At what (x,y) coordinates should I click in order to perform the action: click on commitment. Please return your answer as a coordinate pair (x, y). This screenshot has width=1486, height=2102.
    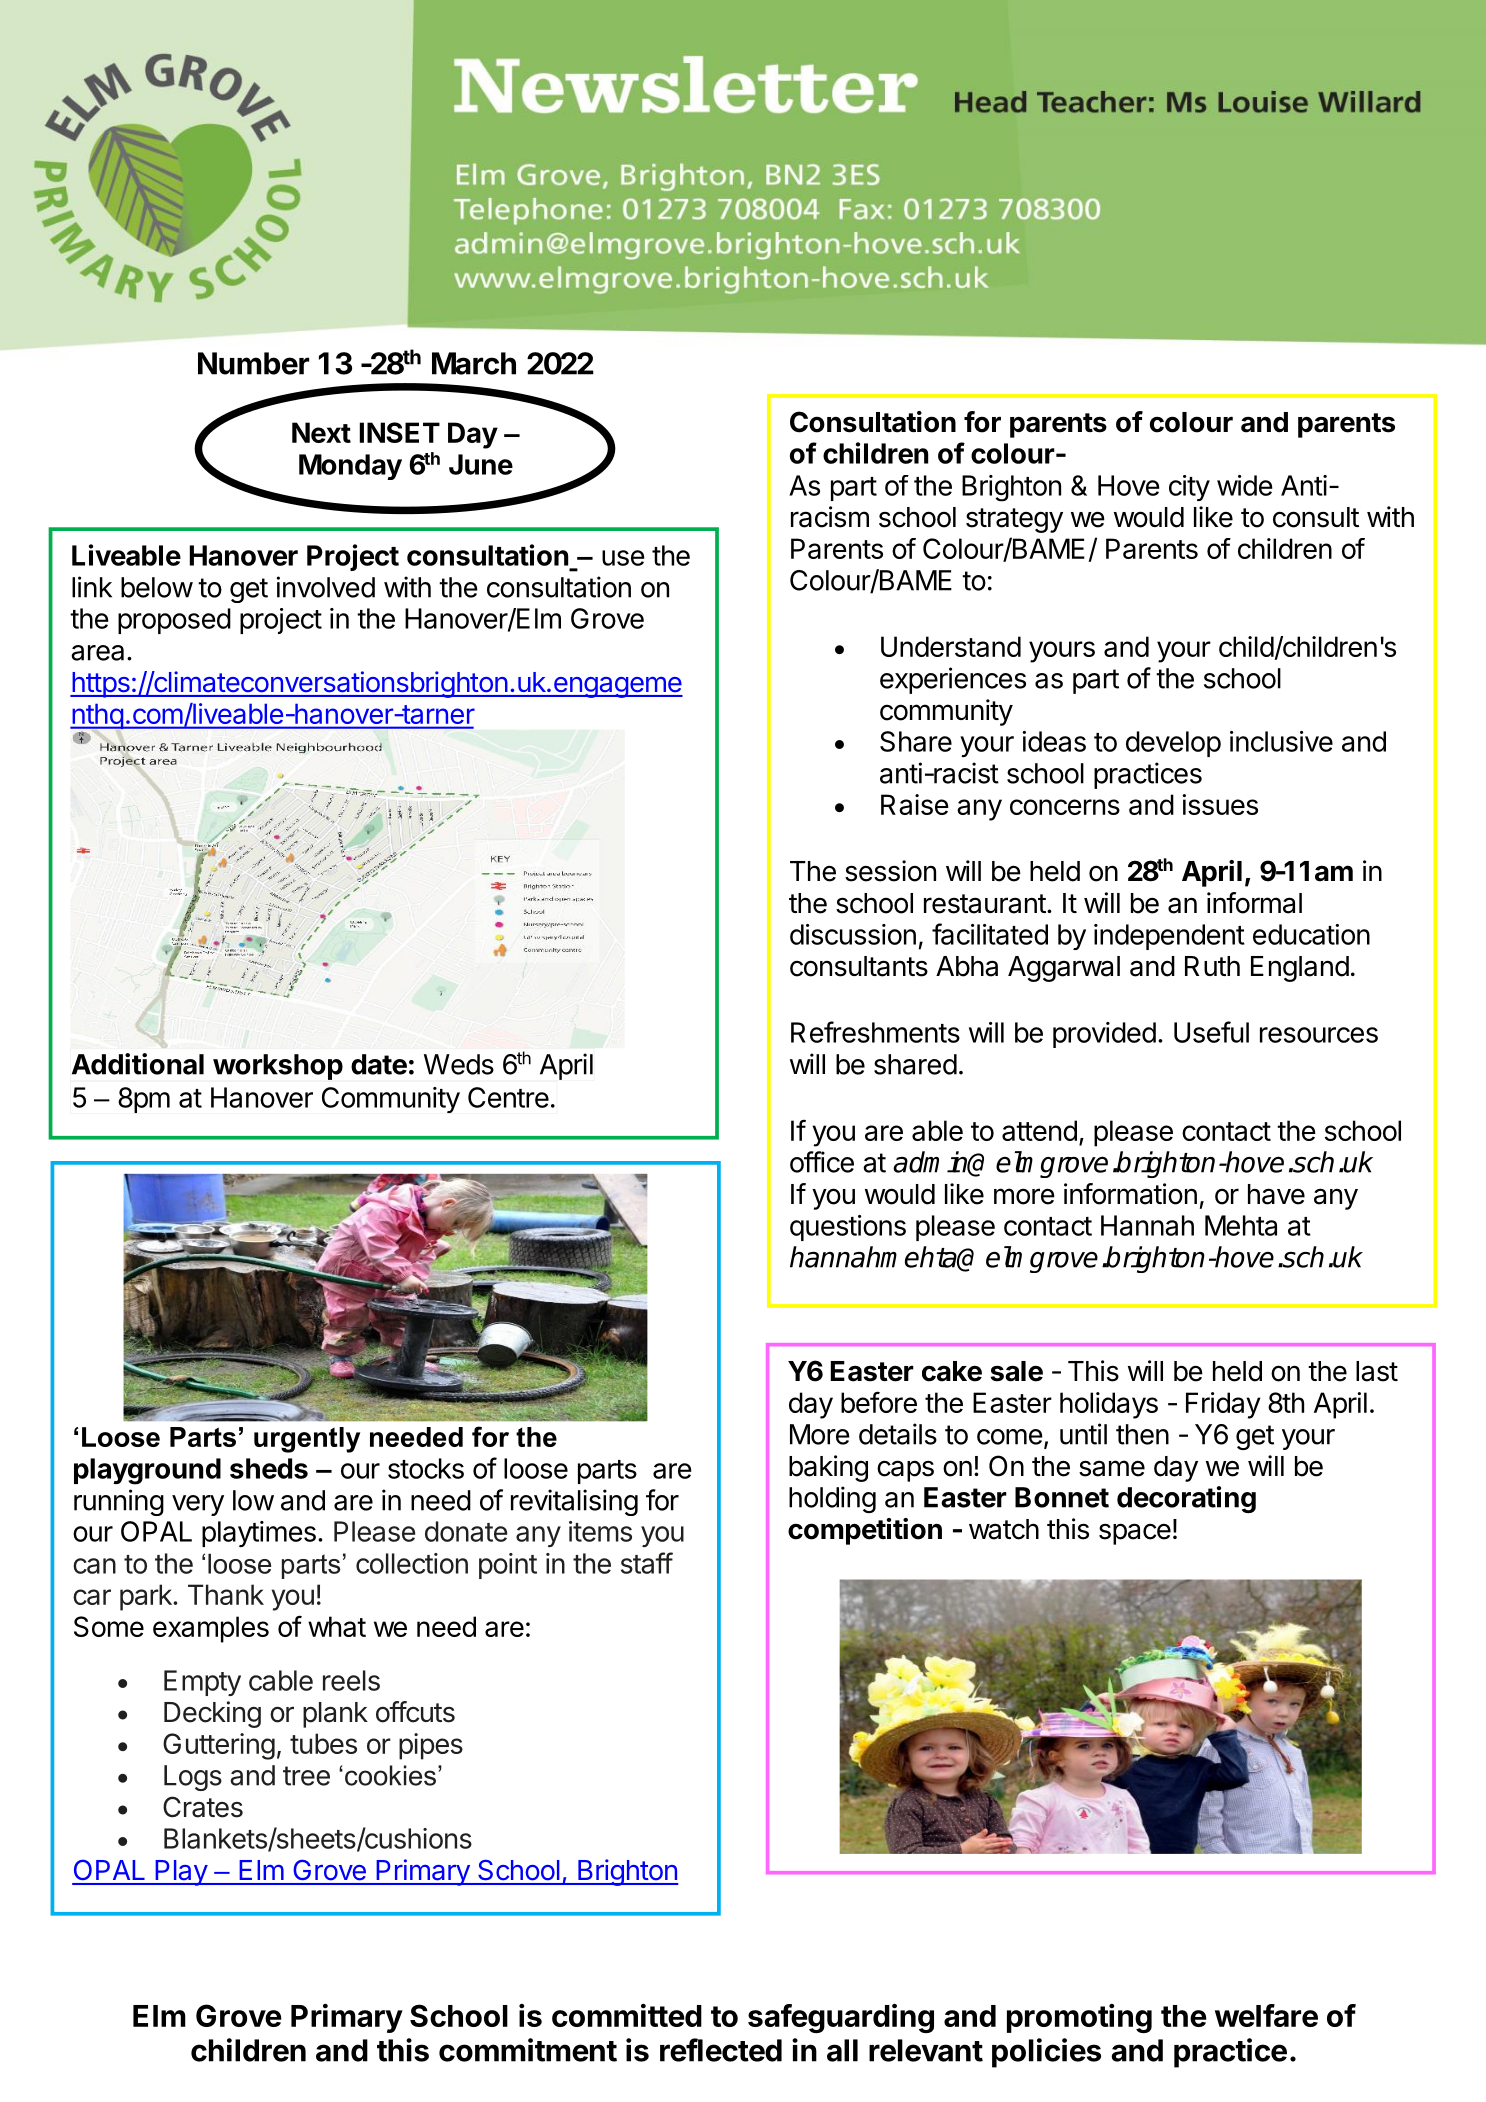
    Looking at the image, I should click on (528, 2050).
